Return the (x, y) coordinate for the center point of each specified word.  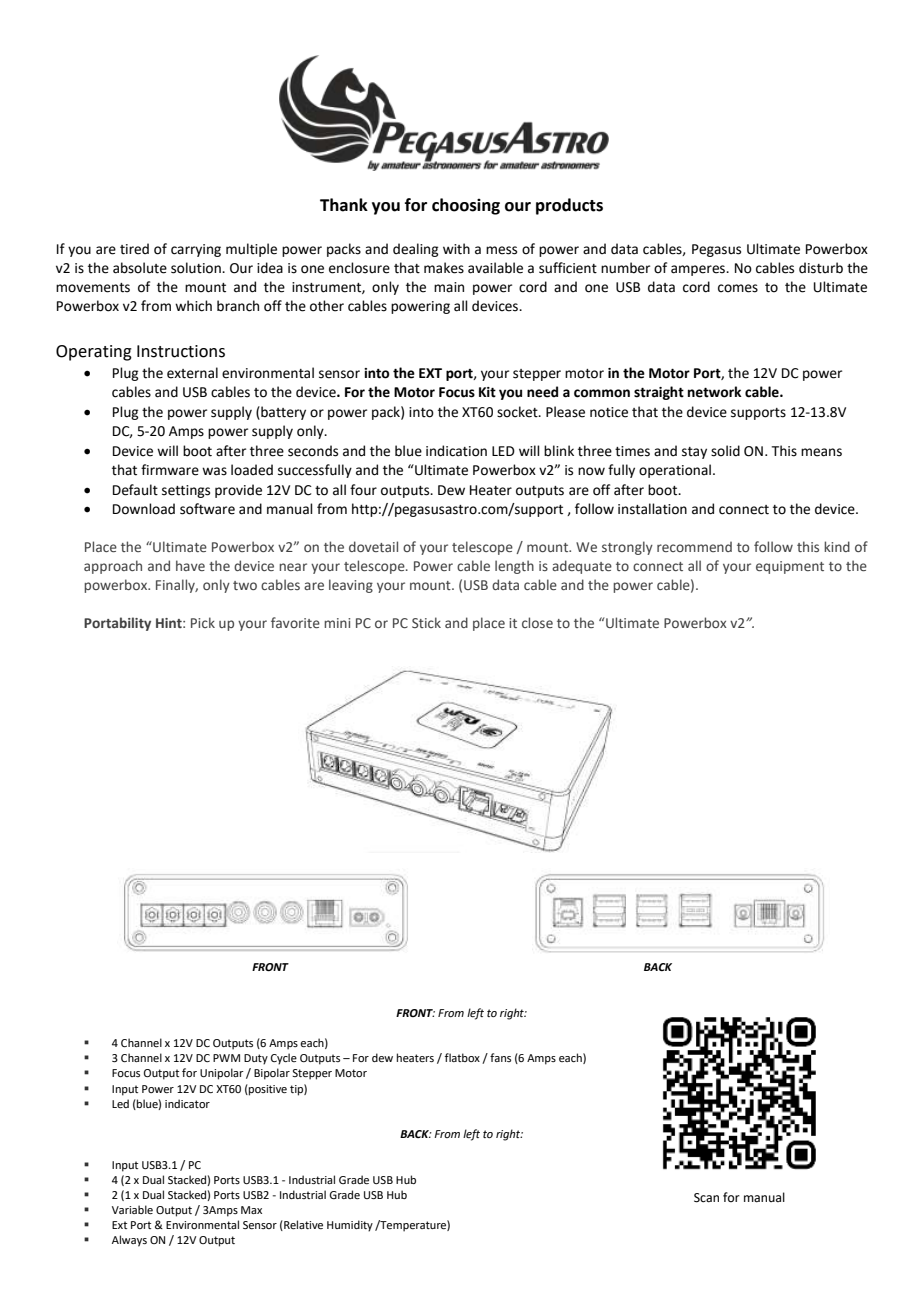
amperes (699, 270)
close (537, 622)
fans (500, 1057)
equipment (790, 567)
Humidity (350, 1226)
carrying (196, 250)
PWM (226, 1058)
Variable (132, 1209)
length (514, 567)
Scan (706, 1198)
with (456, 249)
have (190, 565)
